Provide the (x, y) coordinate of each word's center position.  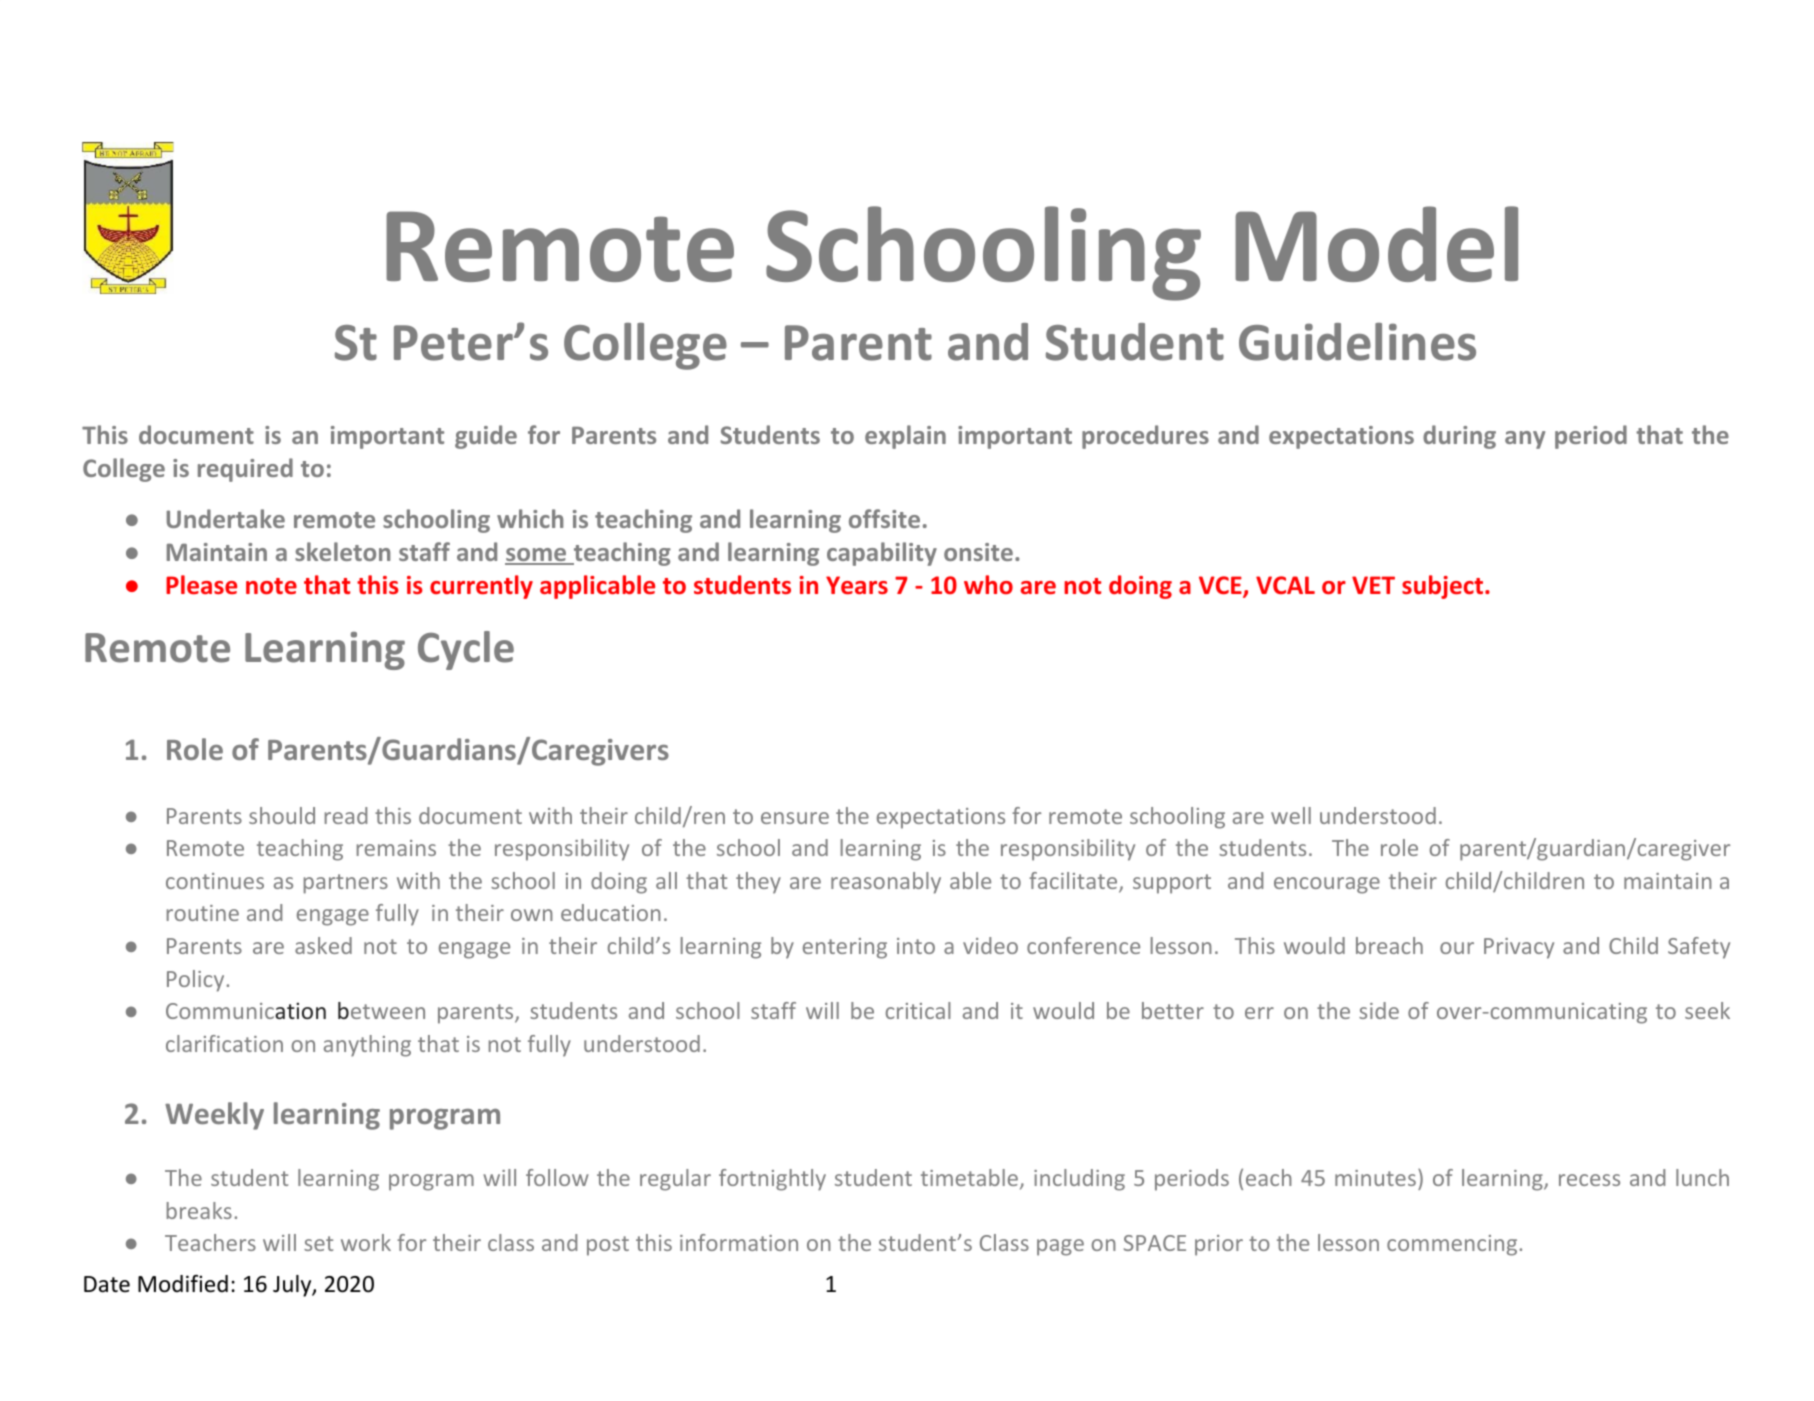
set (318, 1243)
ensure (795, 818)
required (245, 470)
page (1060, 1247)
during (1459, 437)
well (1291, 815)
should (282, 815)
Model (1376, 244)
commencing (1452, 1245)
